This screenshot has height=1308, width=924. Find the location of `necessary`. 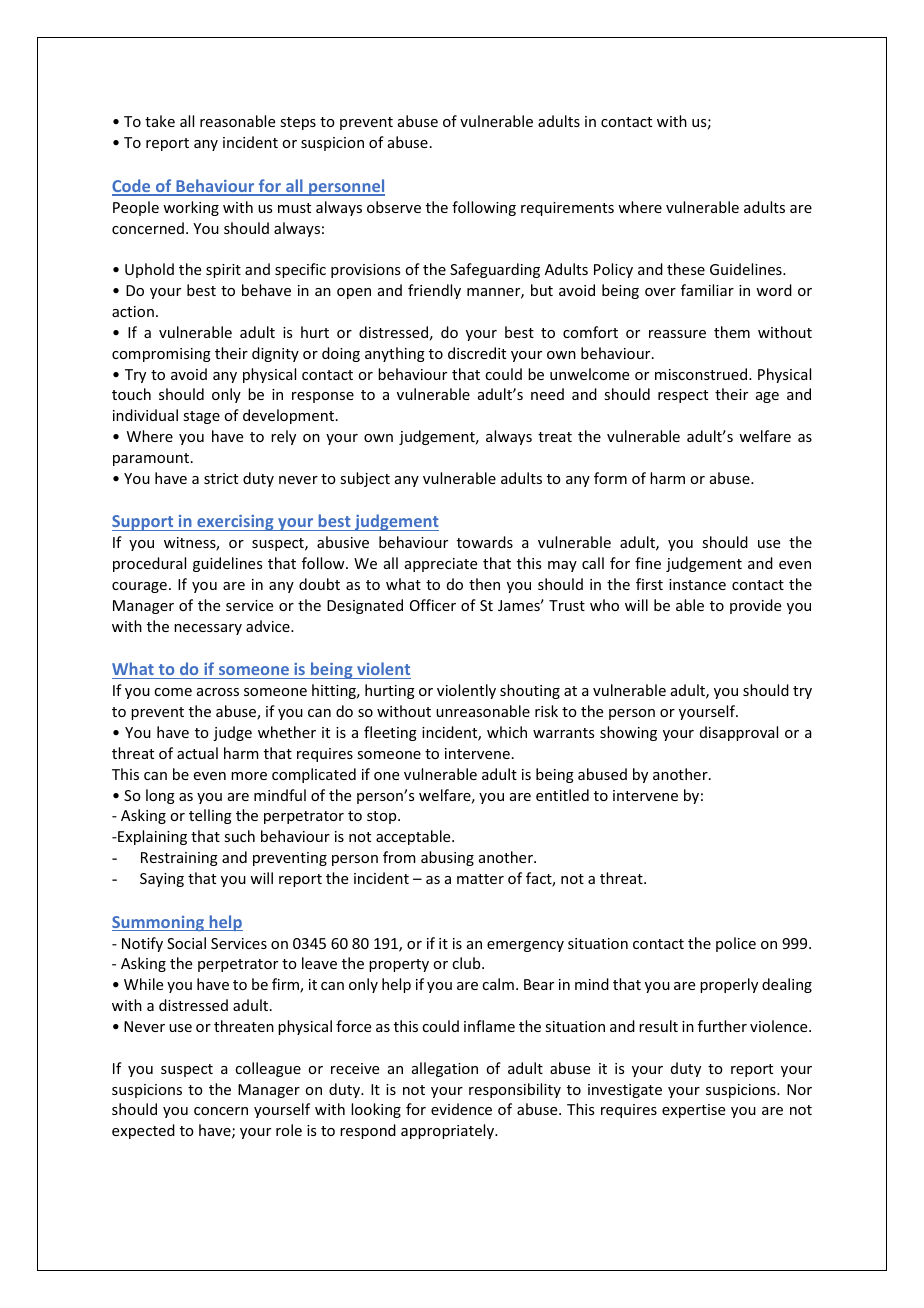

necessary is located at coordinates (208, 629).
